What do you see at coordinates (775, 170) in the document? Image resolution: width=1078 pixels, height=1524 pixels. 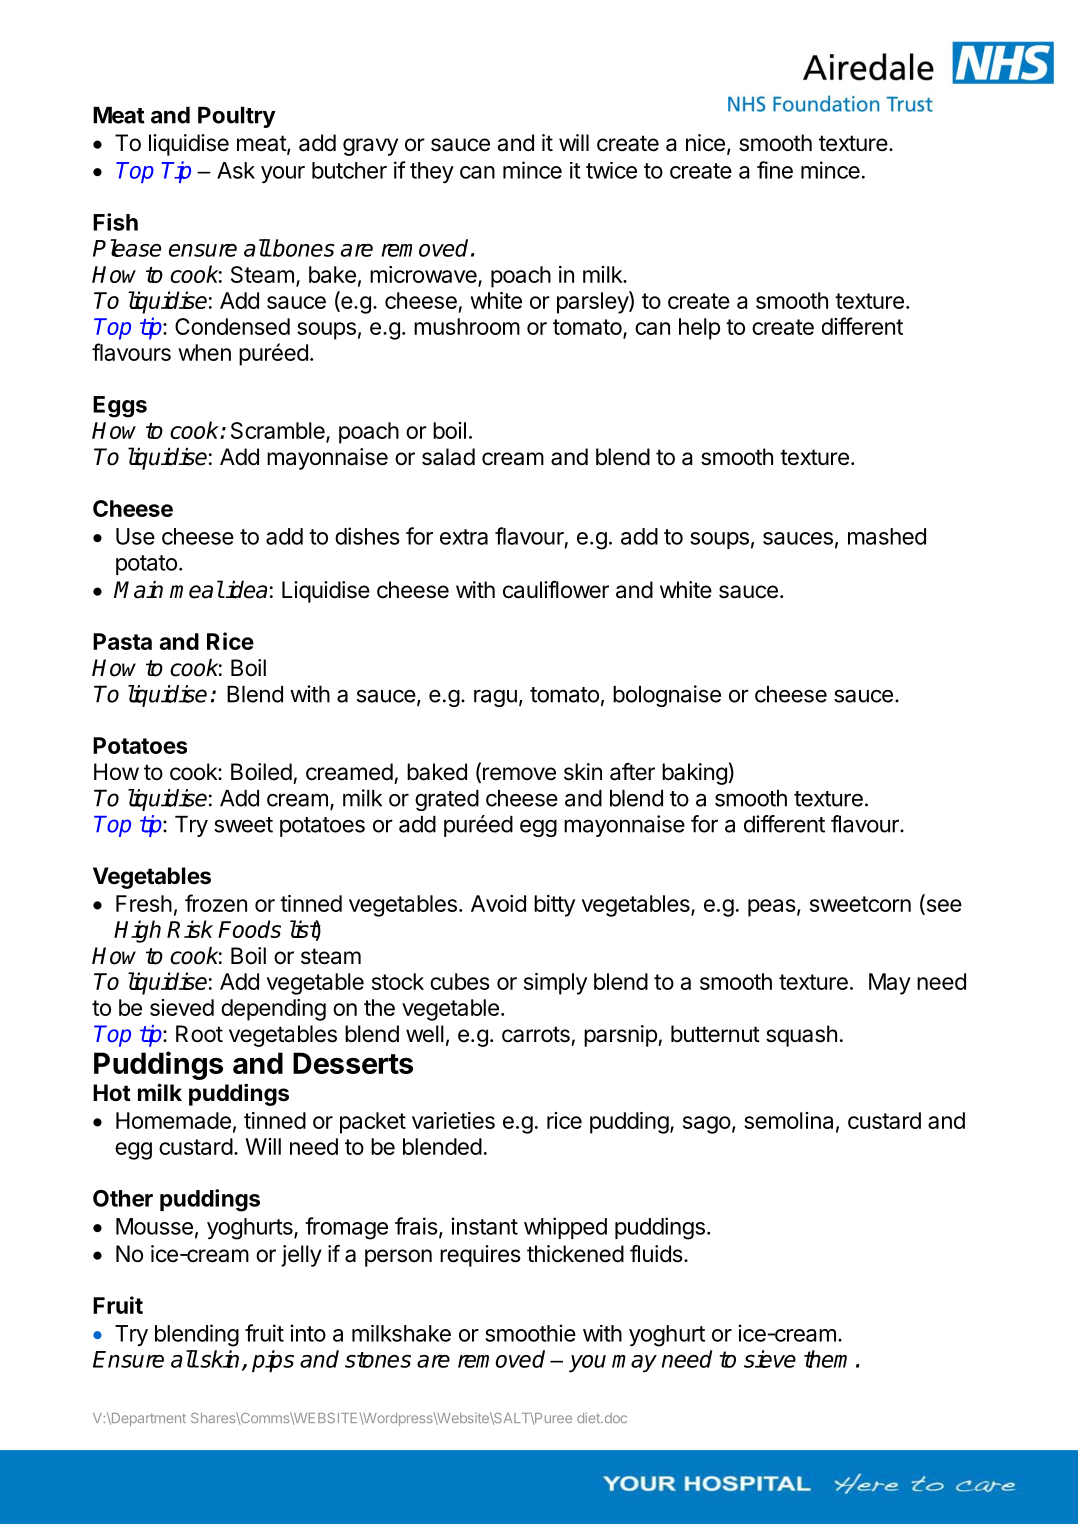 I see `fine` at bounding box center [775, 170].
